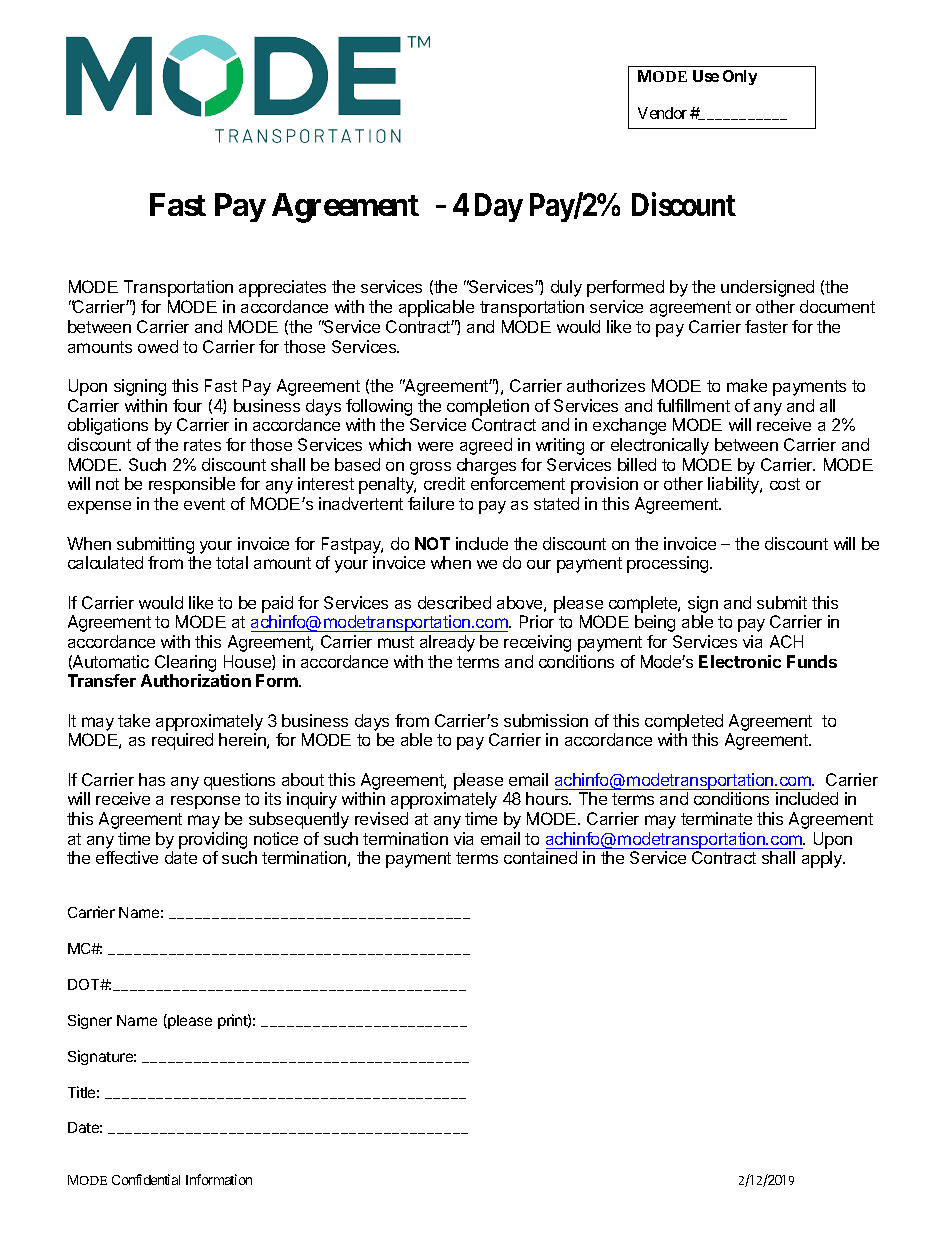 This screenshot has height=1233, width=952. Describe the element at coordinates (282, 288) in the screenshot. I see `appreciates` at that location.
